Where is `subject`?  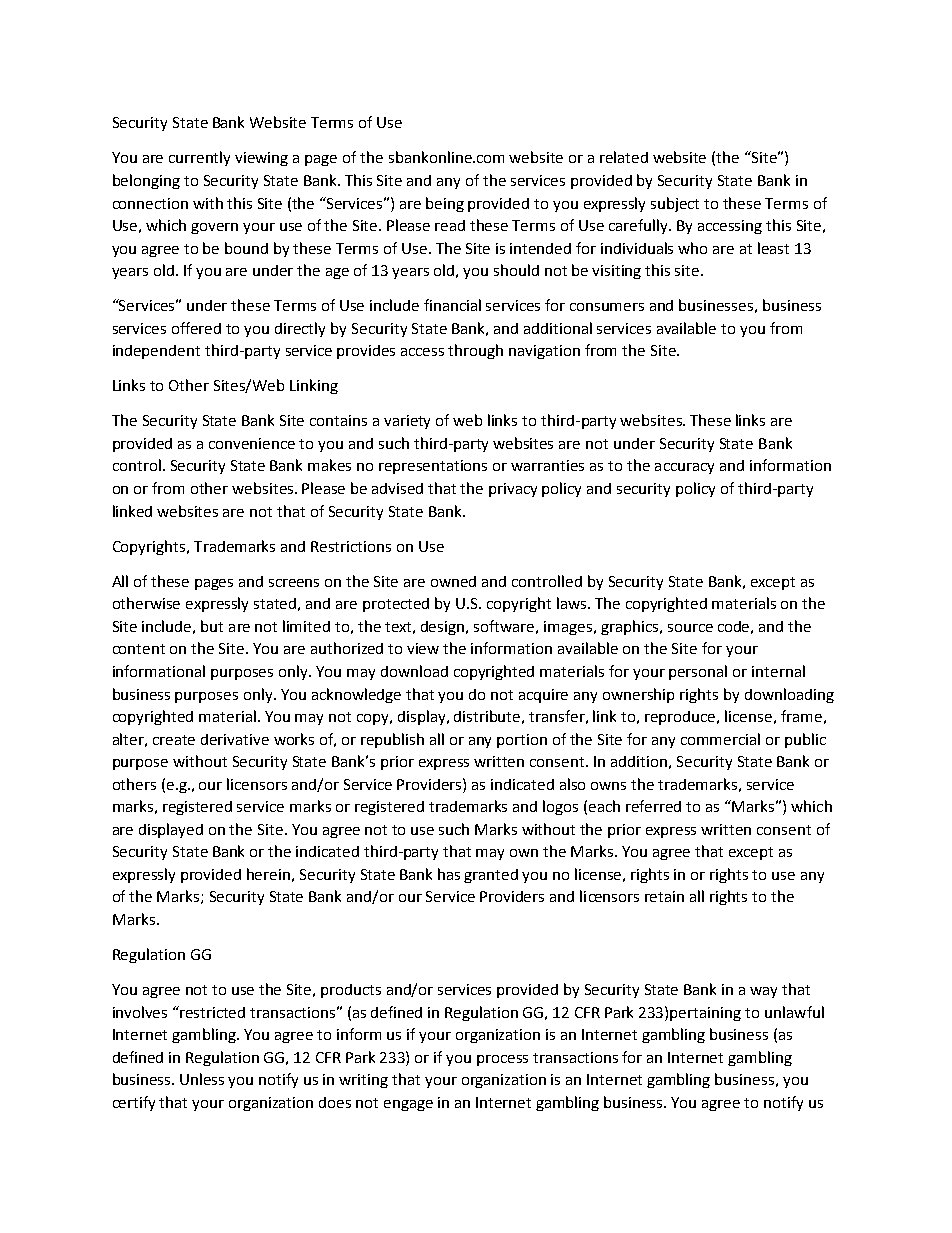
subject is located at coordinates (675, 204).
